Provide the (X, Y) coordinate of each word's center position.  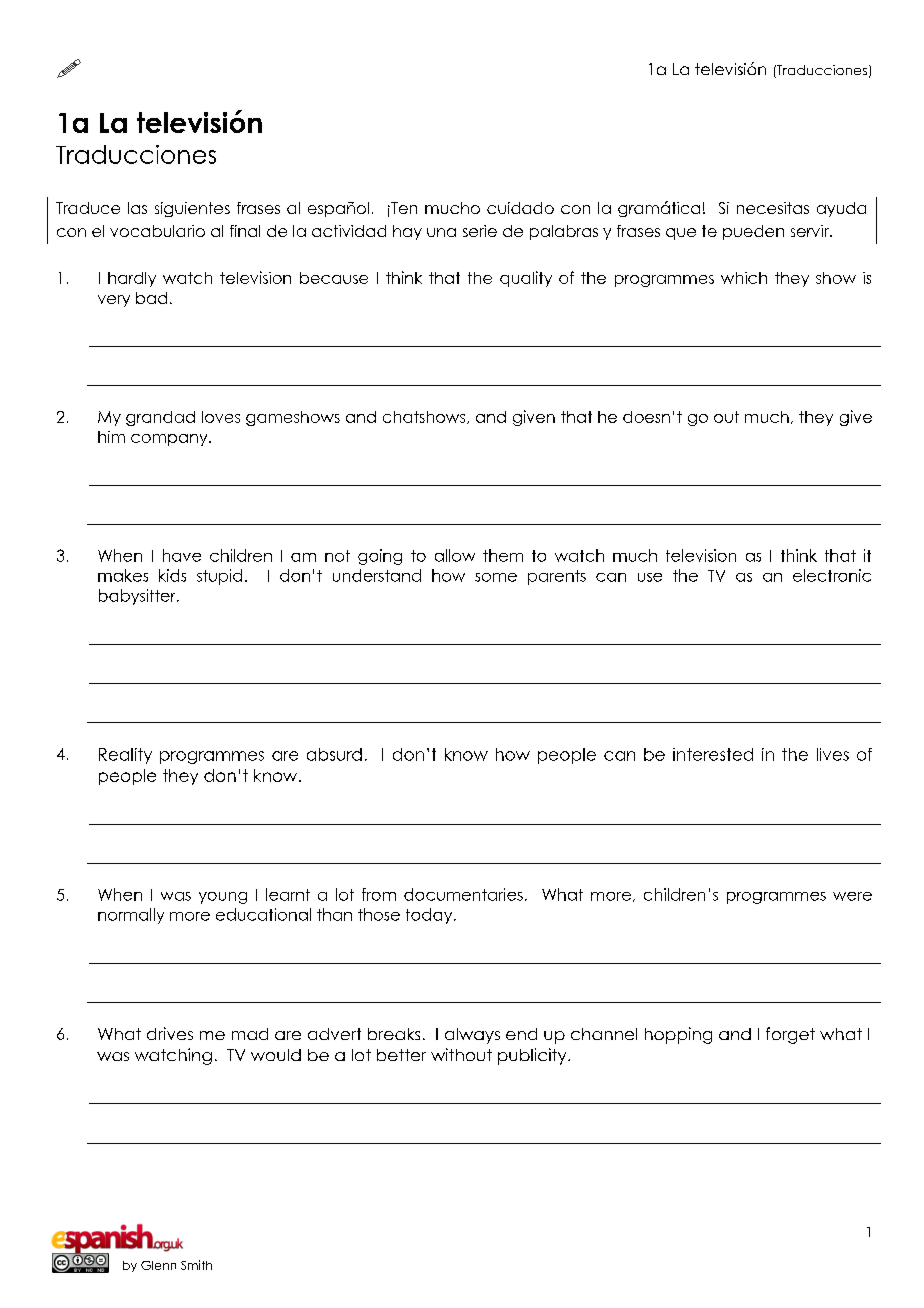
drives (170, 1033)
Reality (125, 756)
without (461, 1054)
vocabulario (157, 231)
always (472, 1036)
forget (790, 1035)
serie (480, 231)
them (503, 555)
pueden (753, 232)
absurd (334, 754)
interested (713, 754)
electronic (832, 575)
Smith (196, 1265)
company (170, 440)
